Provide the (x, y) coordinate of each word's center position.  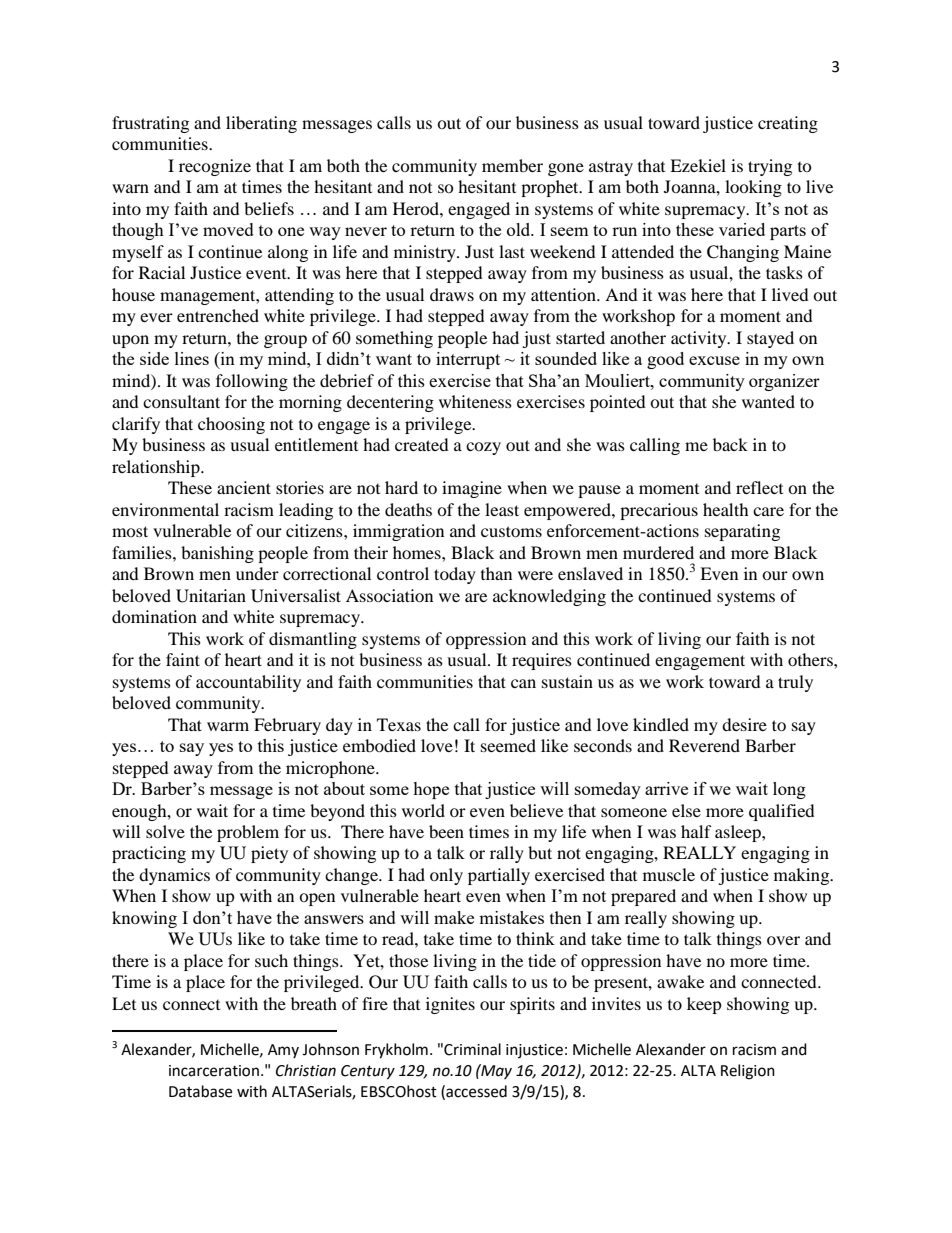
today (455, 575)
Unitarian (211, 596)
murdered (658, 552)
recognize (215, 167)
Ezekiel (698, 165)
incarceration (214, 1071)
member (512, 165)
